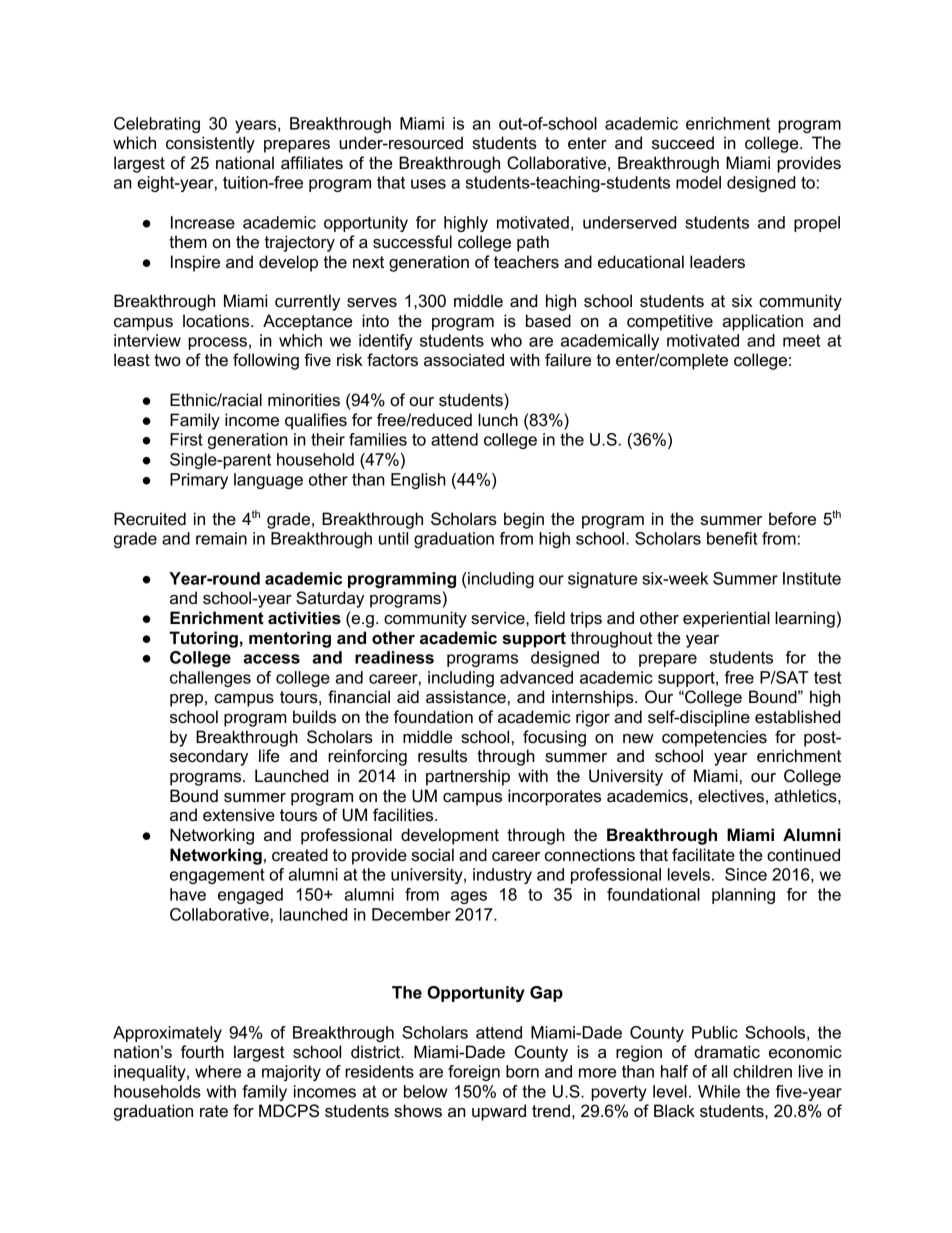  Describe the element at coordinates (217, 876) in the screenshot. I see `engagement` at that location.
